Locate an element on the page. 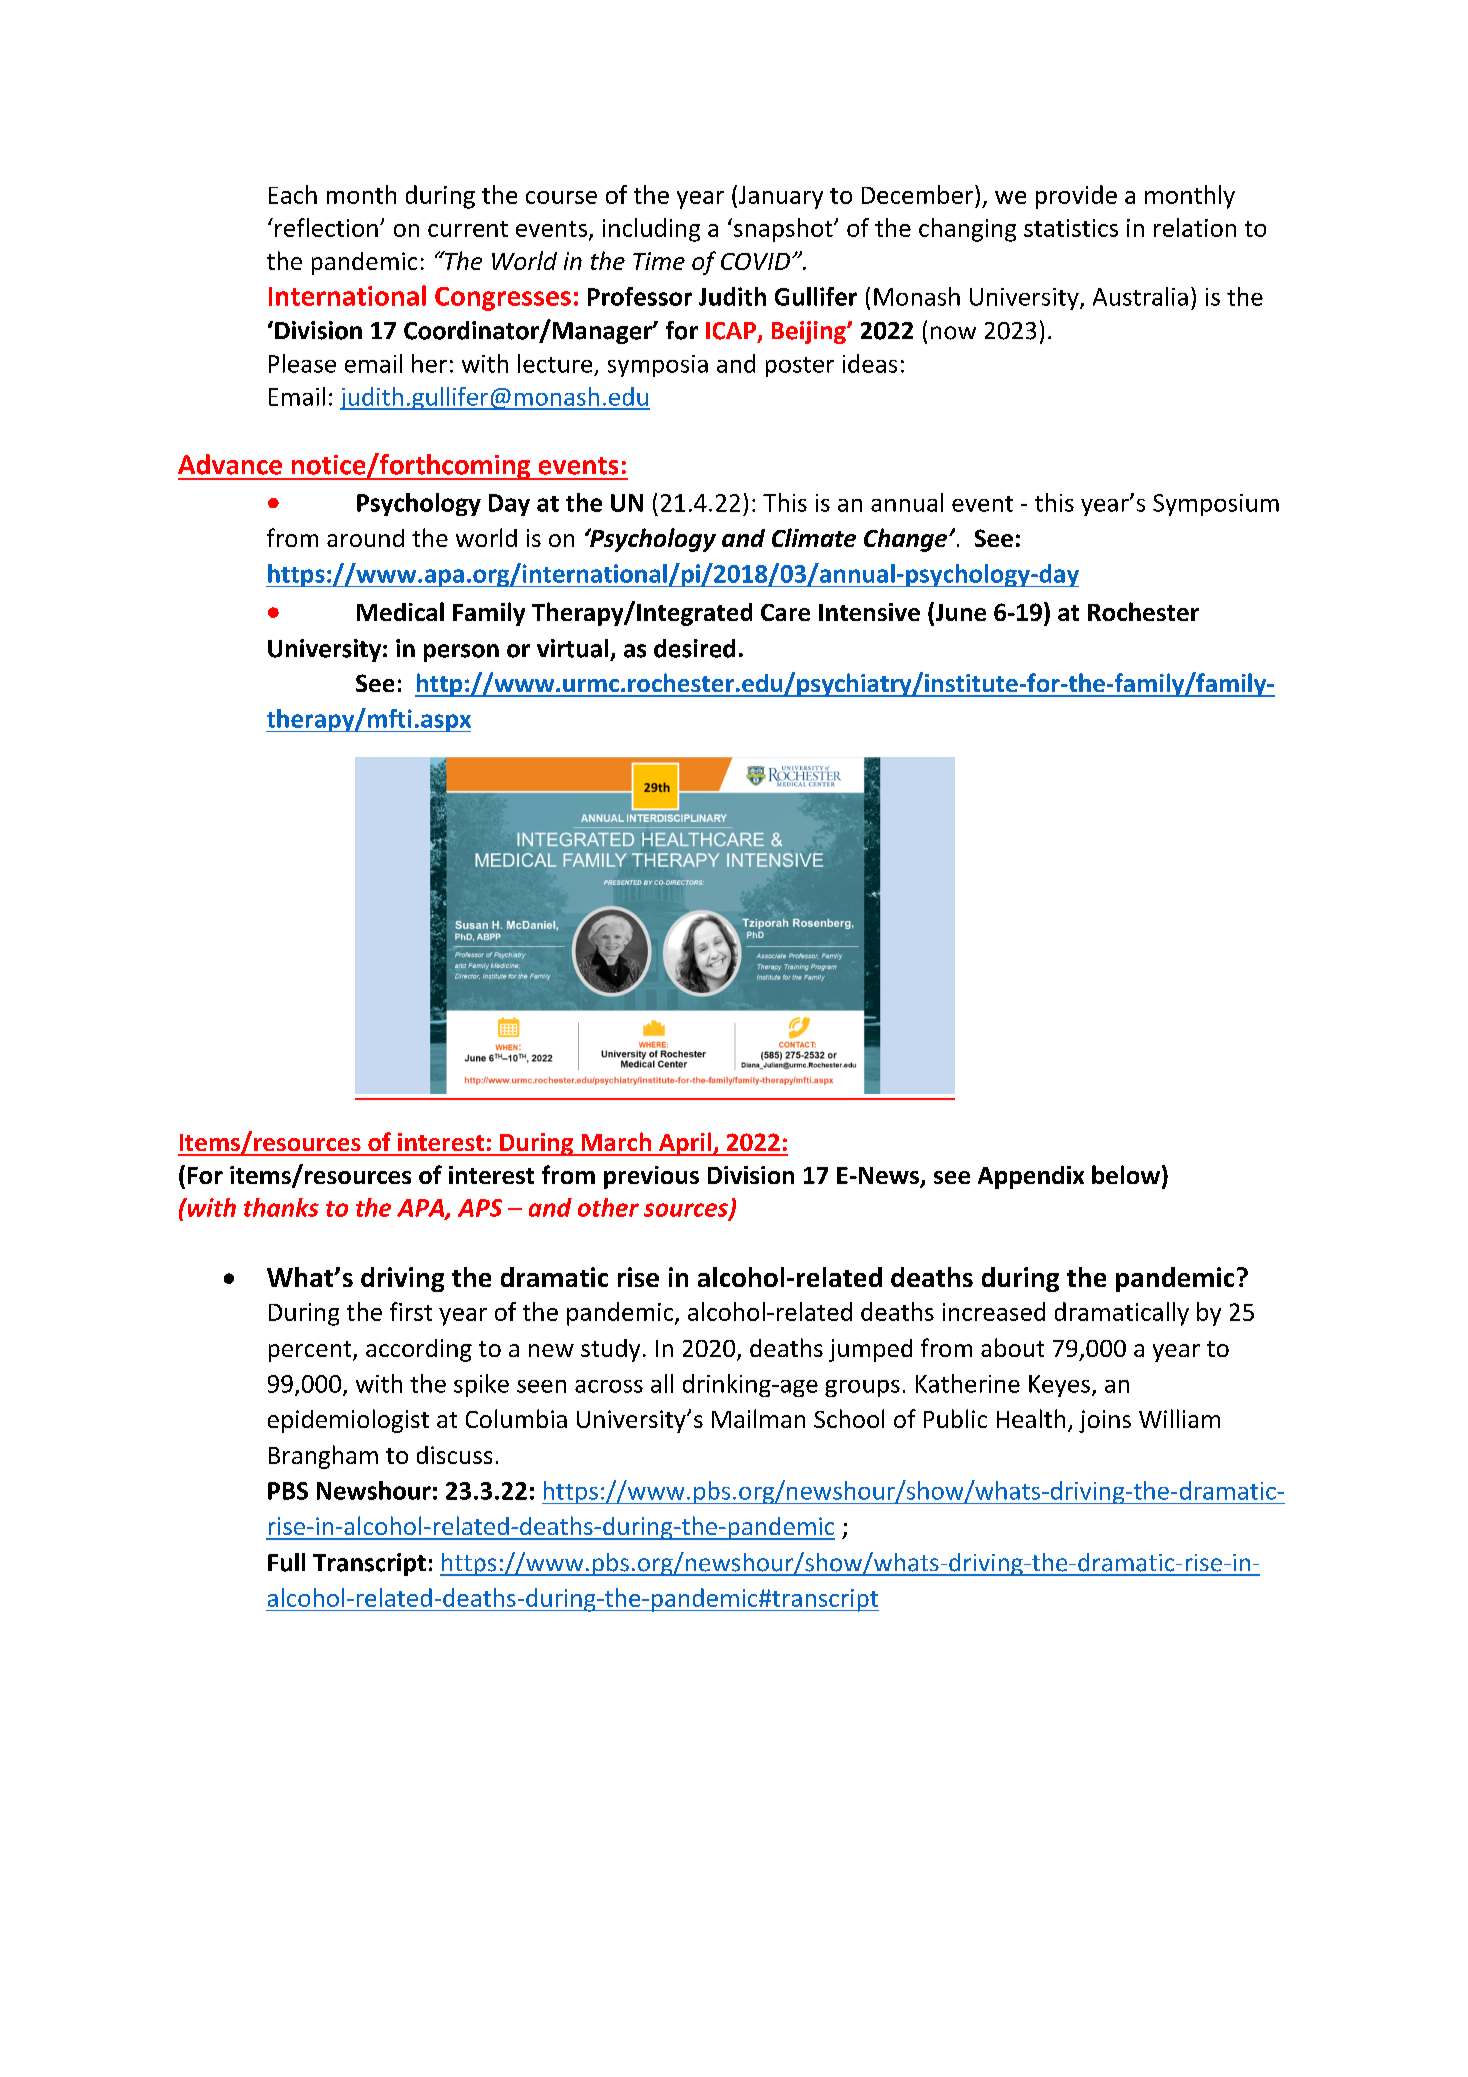 The width and height of the page is (1468, 2077). COVID is located at coordinates (755, 261).
